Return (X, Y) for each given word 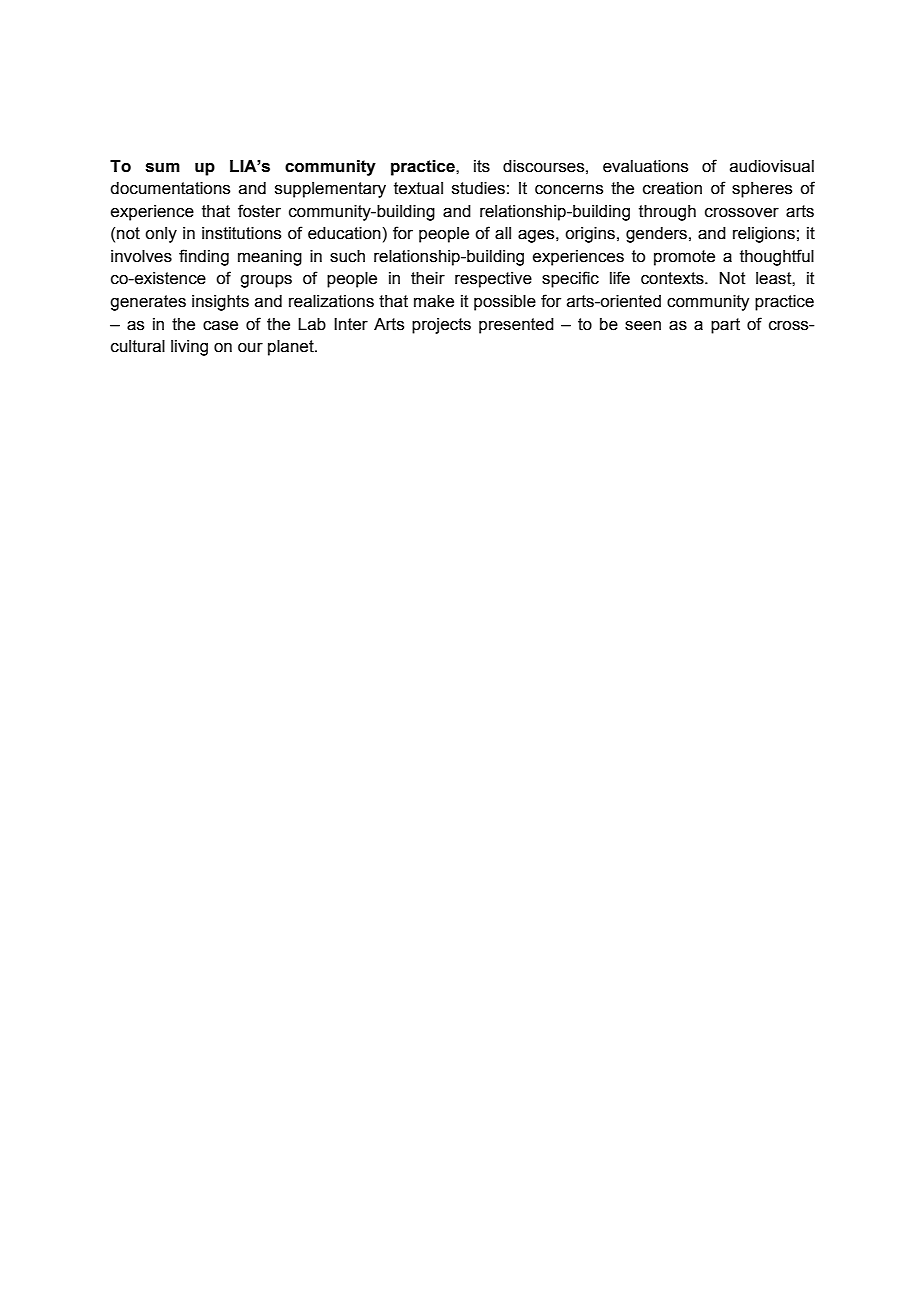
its (482, 166)
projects (441, 326)
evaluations (645, 166)
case (220, 326)
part (725, 326)
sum (163, 168)
